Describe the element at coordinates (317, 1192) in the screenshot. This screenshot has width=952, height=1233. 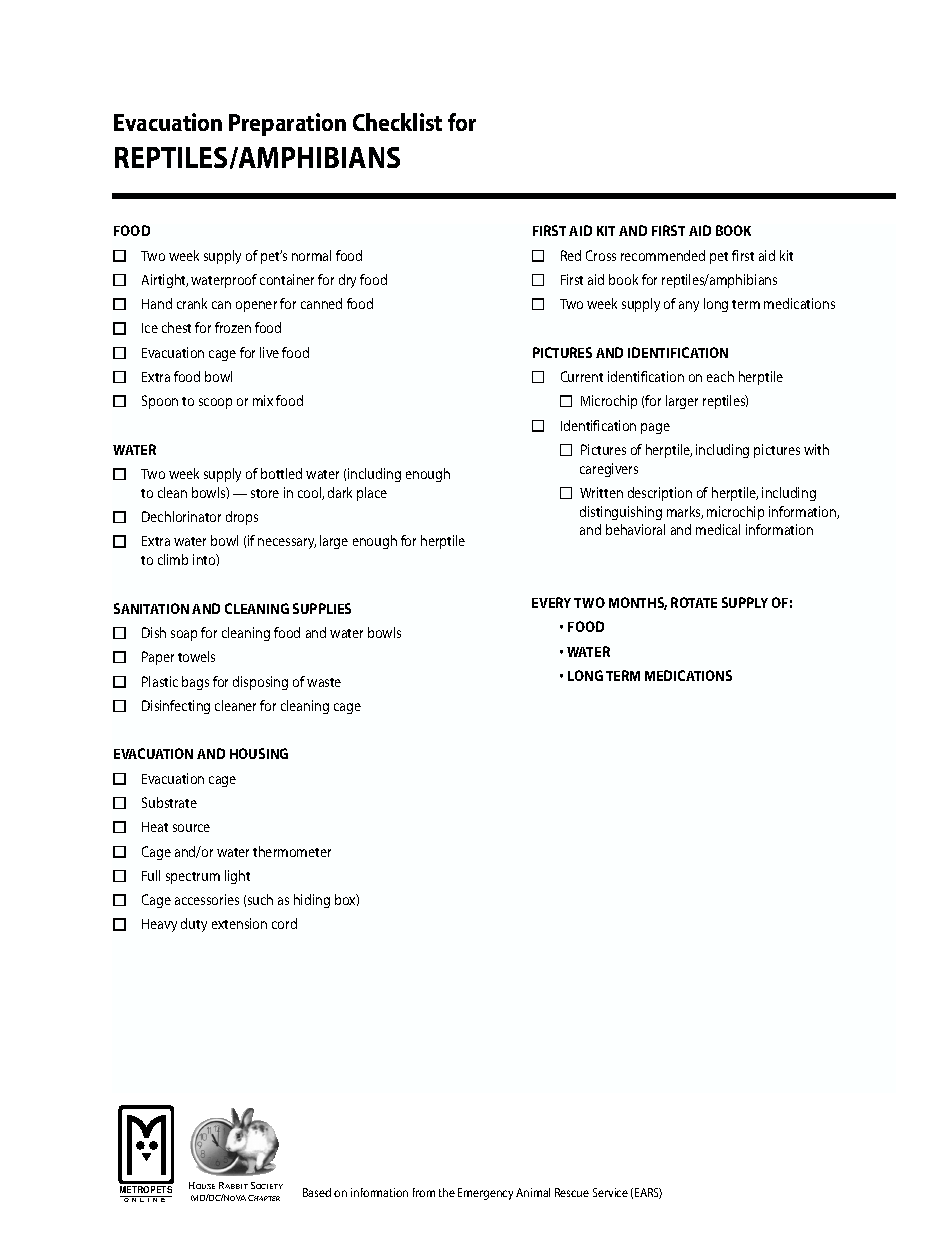
I see `Based` at that location.
